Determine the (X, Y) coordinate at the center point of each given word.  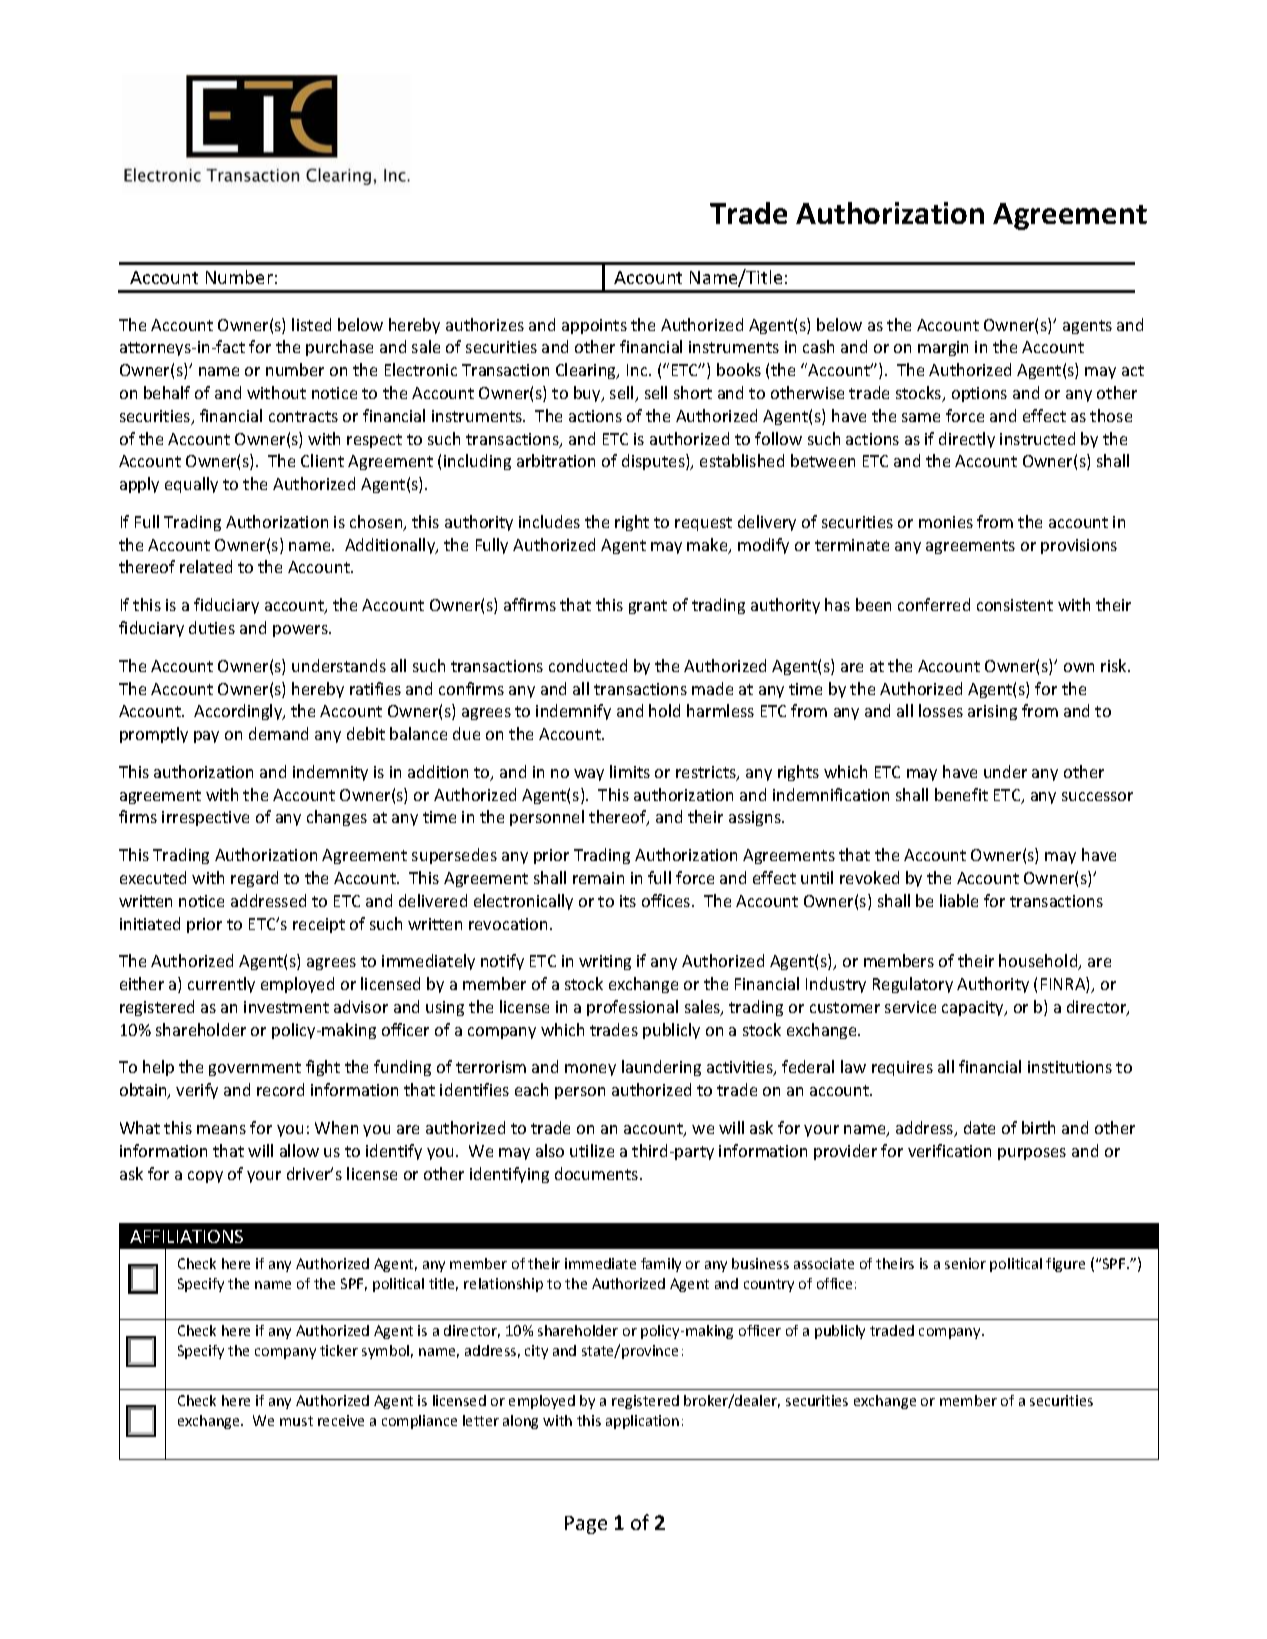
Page (586, 1525)
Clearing (587, 371)
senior (965, 1263)
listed (311, 324)
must (296, 1421)
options (979, 394)
